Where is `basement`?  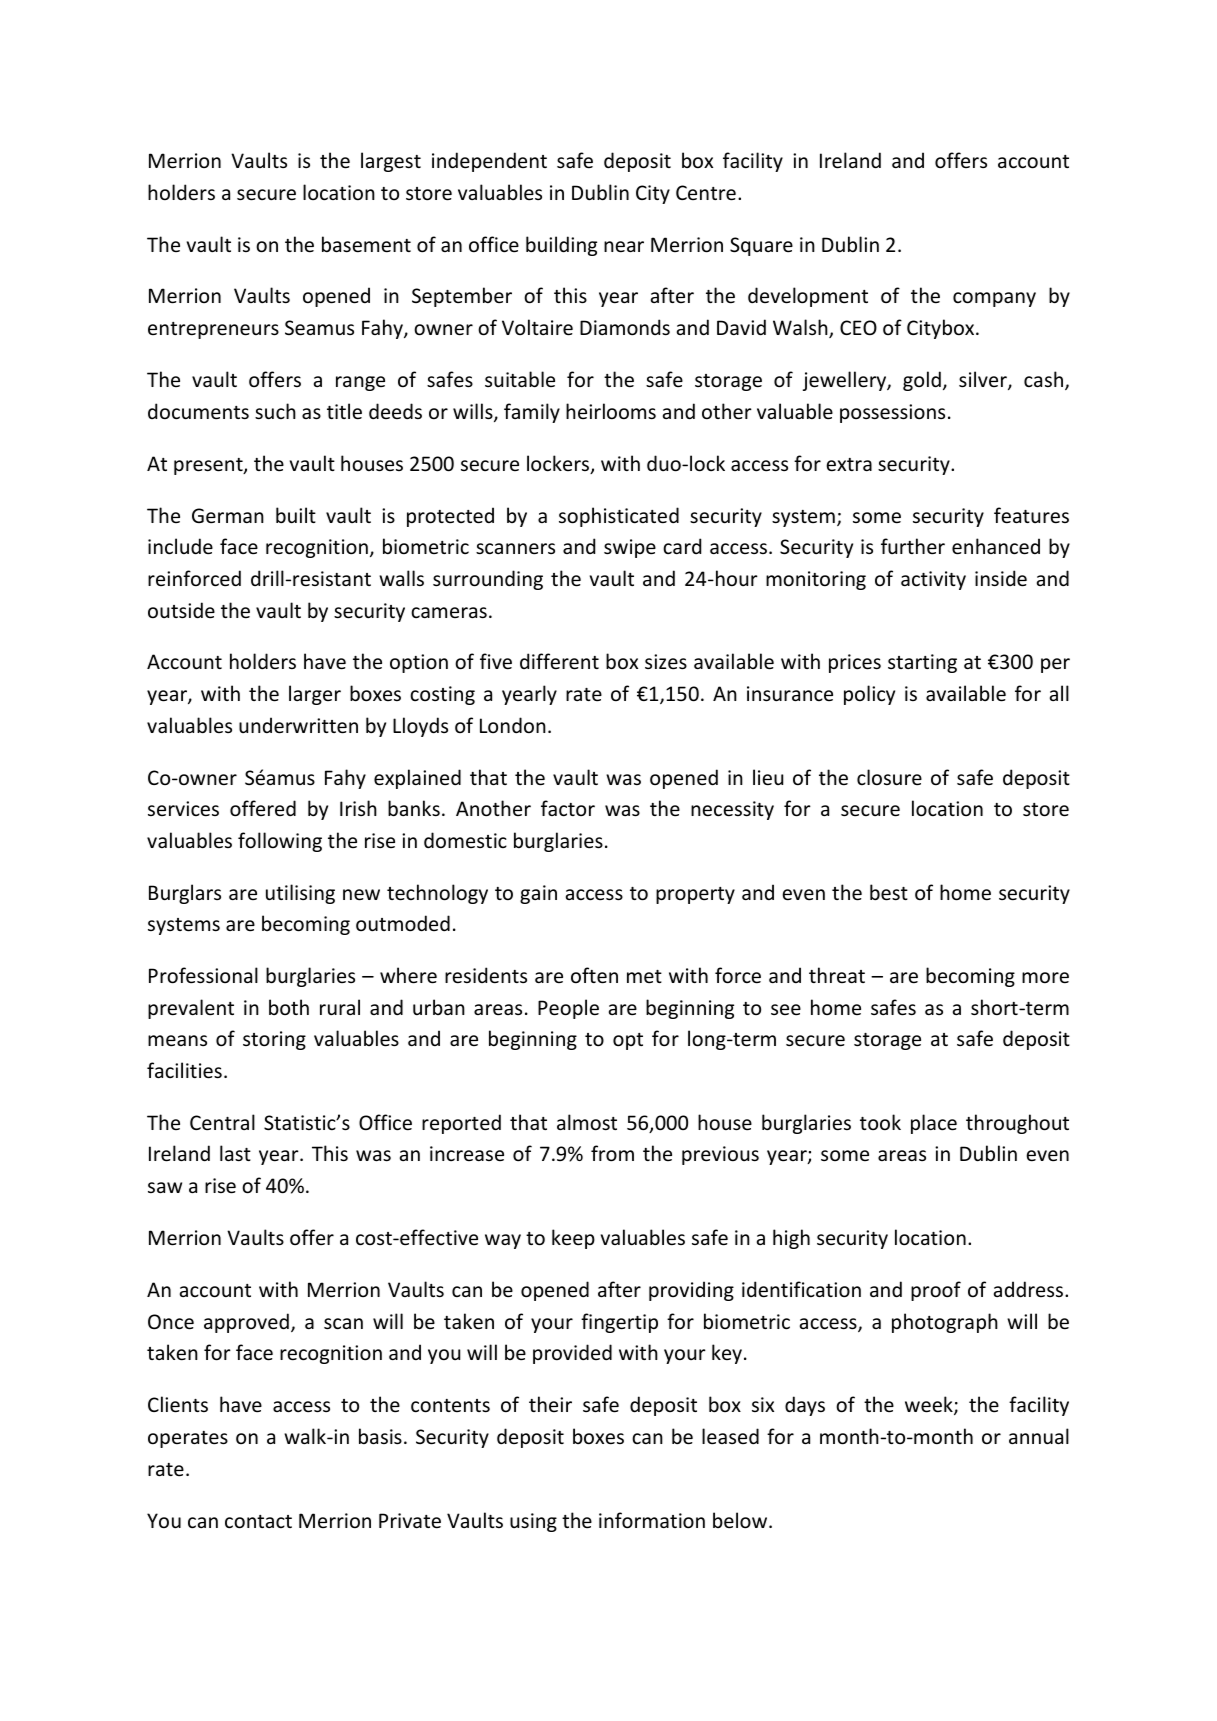
basement is located at coordinates (366, 244).
